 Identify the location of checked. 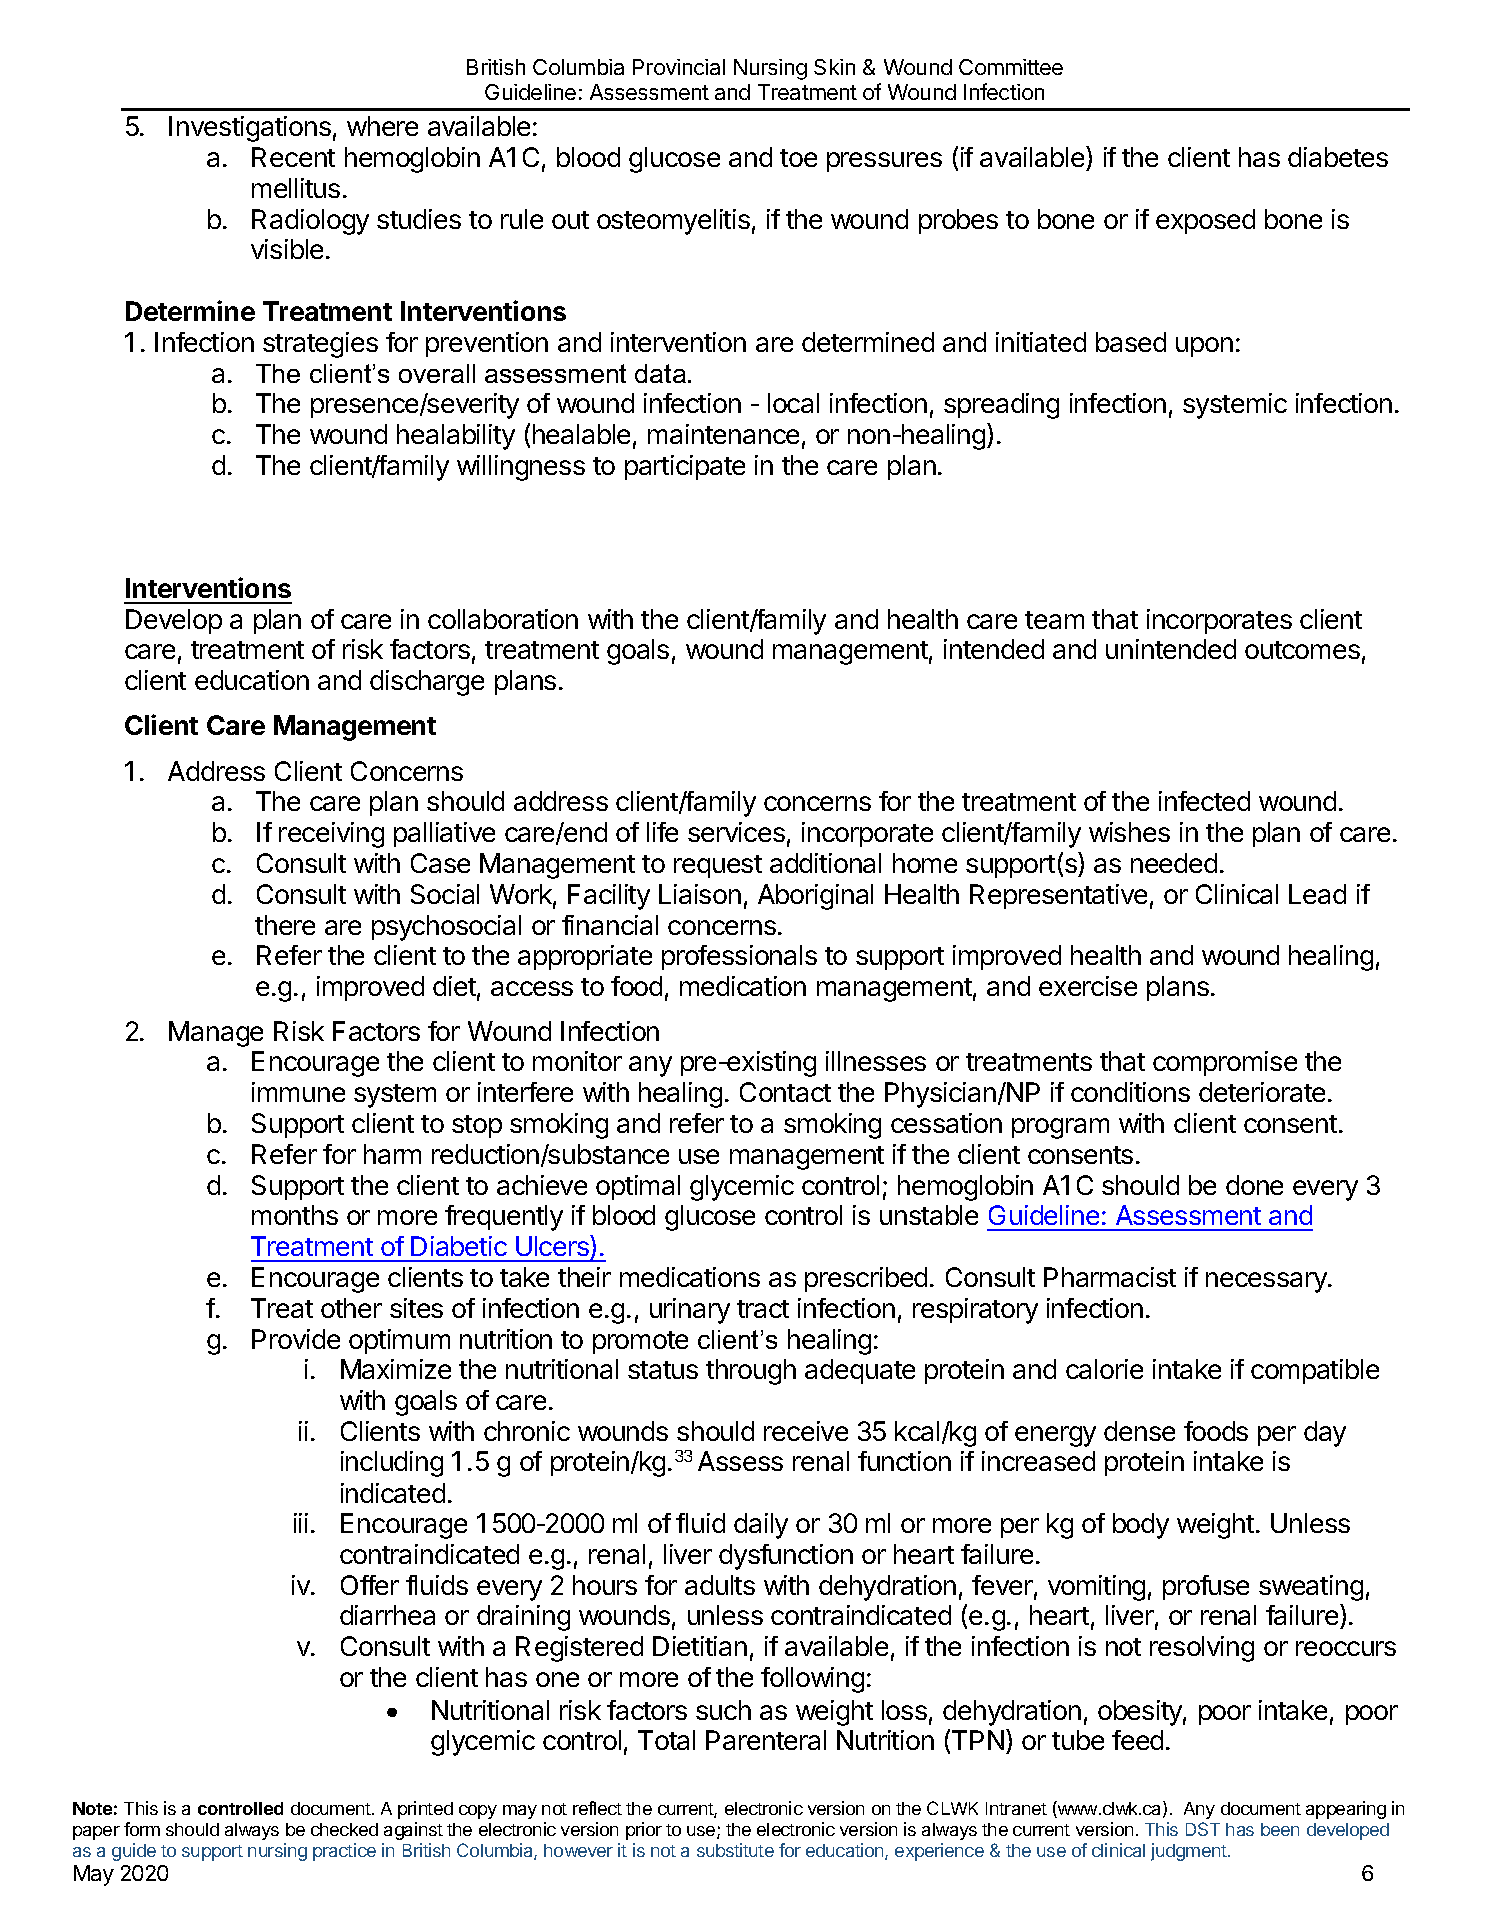
(344, 1829).
